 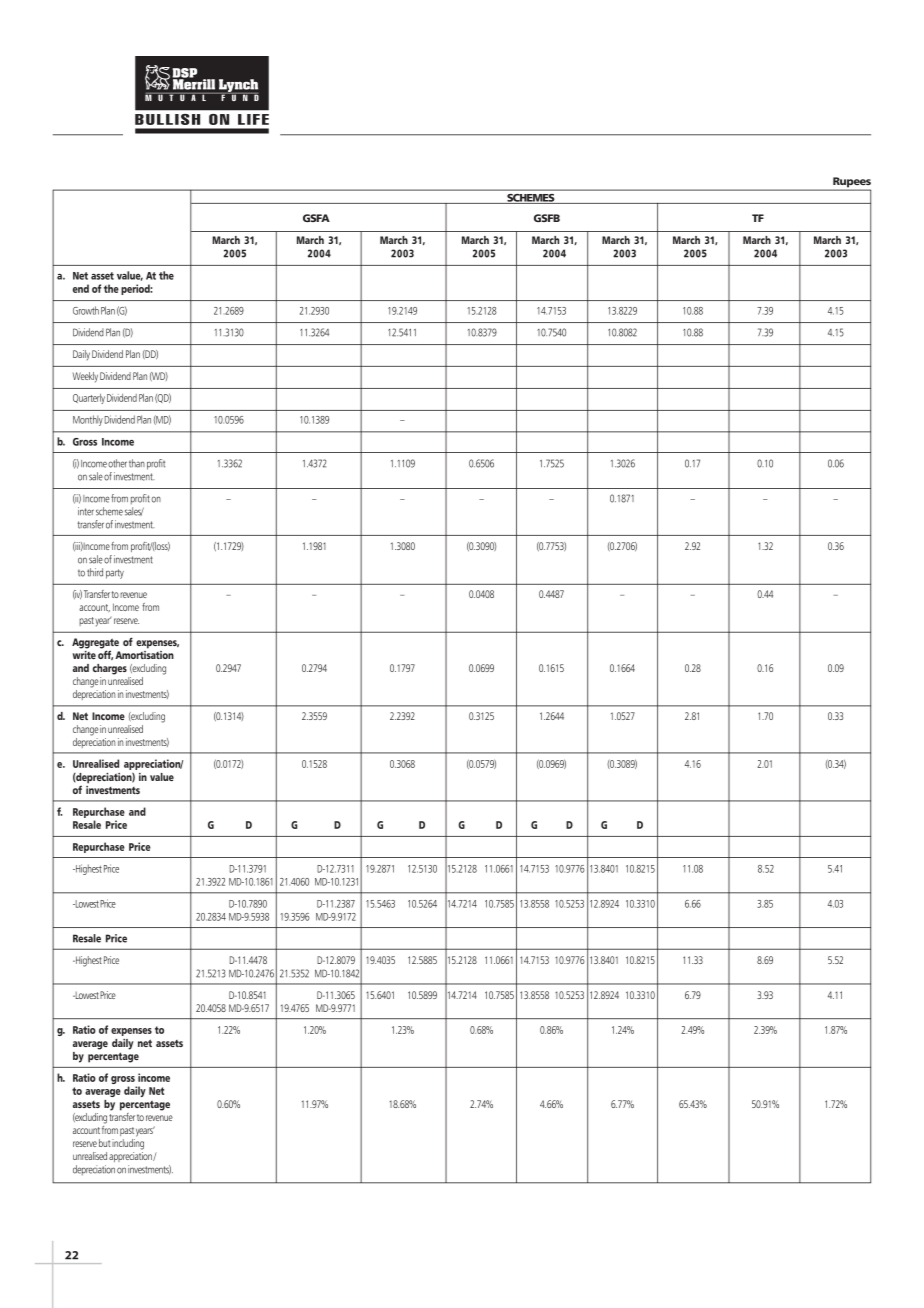 What do you see at coordinates (105, 654) in the screenshot?
I see `off` at bounding box center [105, 654].
